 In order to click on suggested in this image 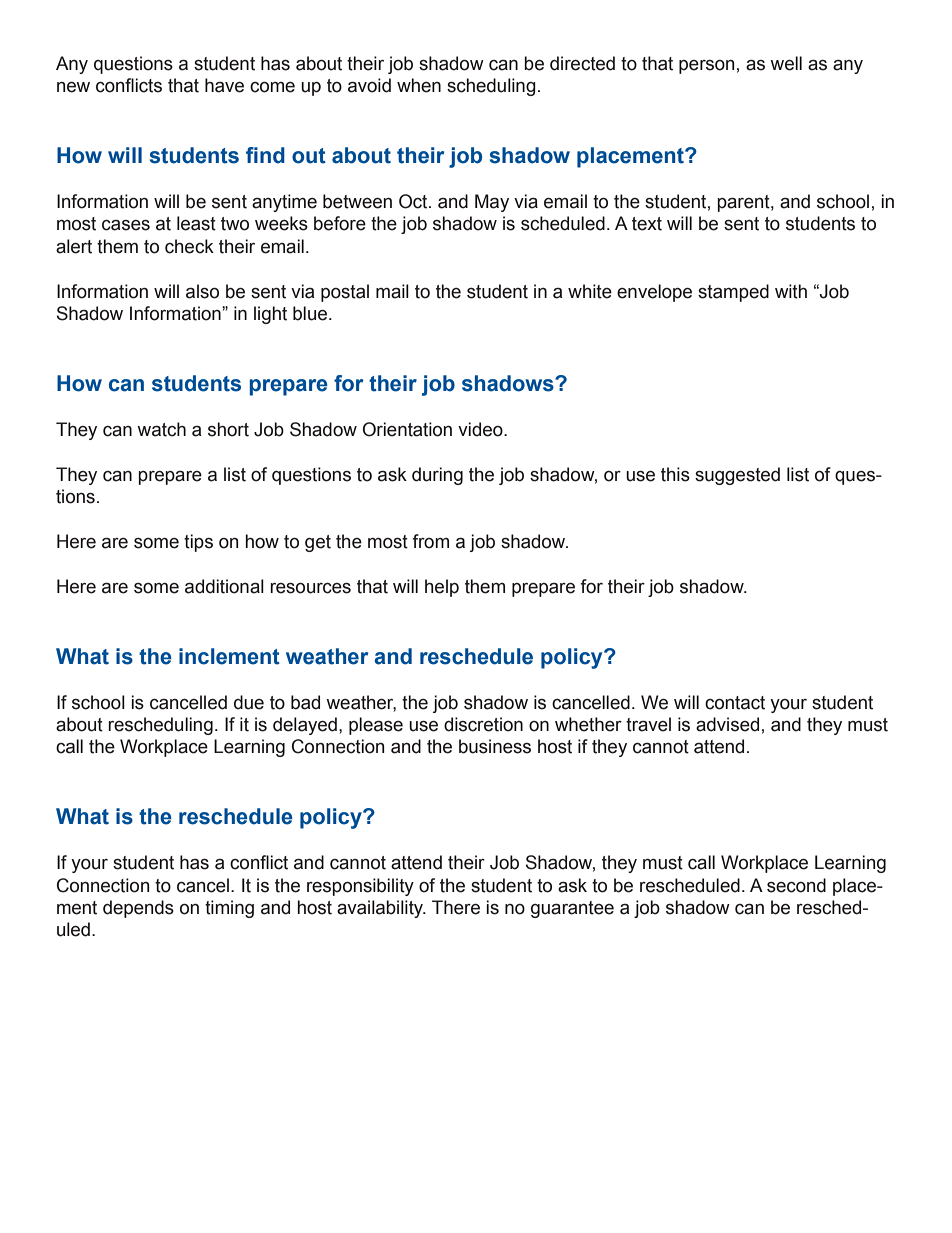, I will do `click(737, 476)`.
